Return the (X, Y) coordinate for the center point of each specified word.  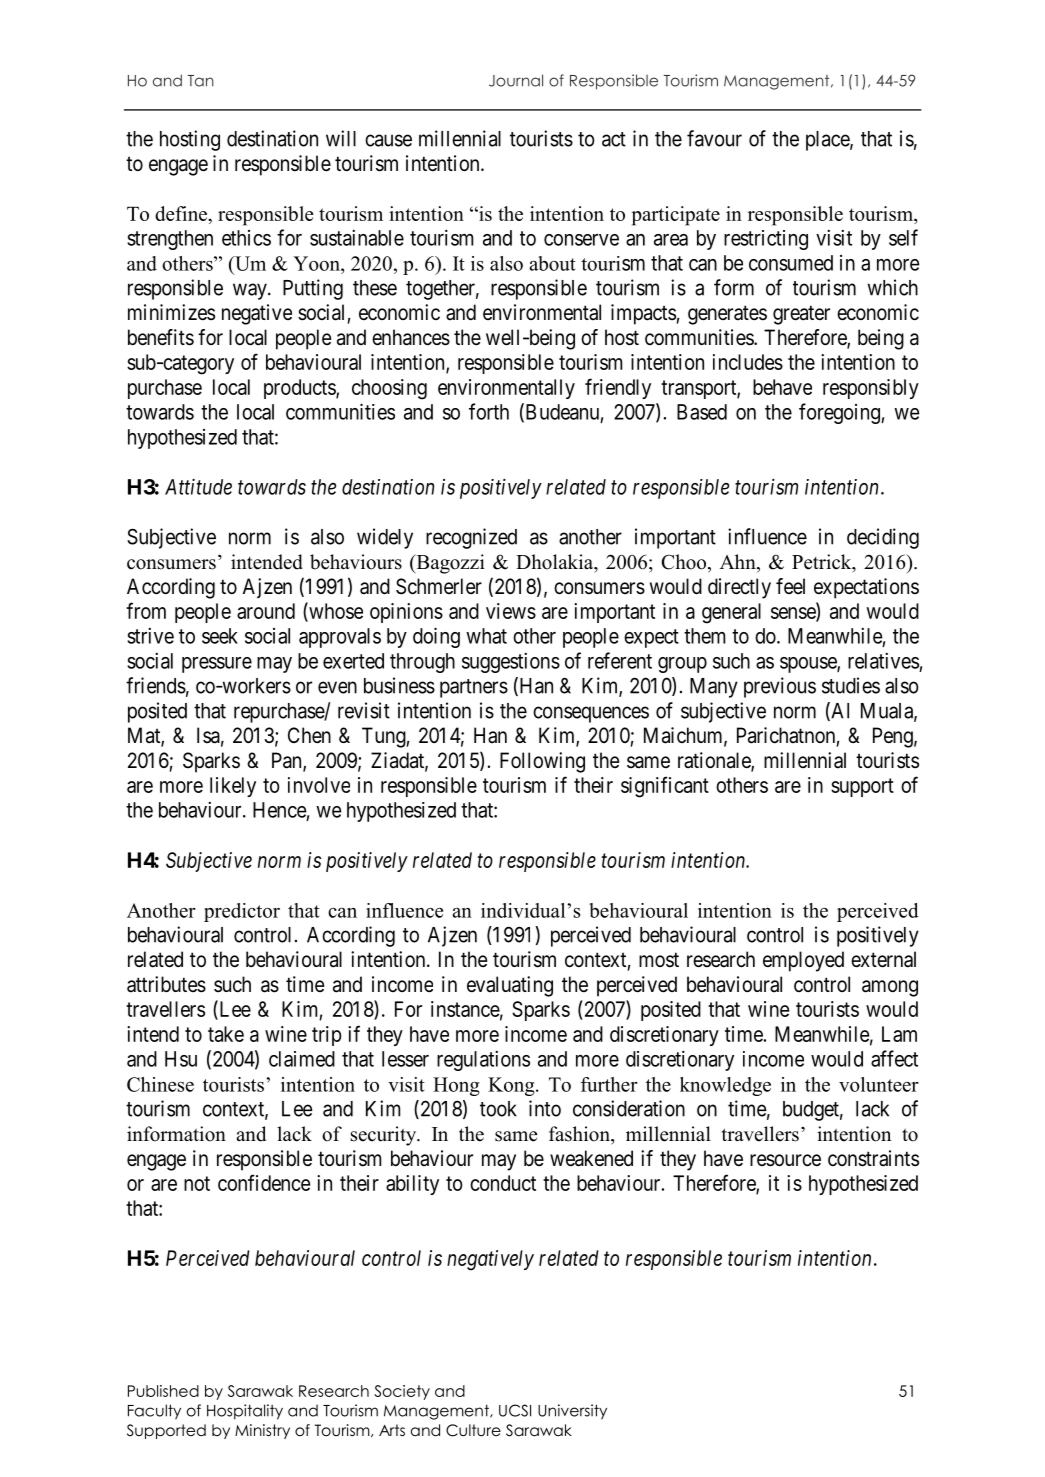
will (341, 138)
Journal (516, 80)
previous (780, 687)
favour (714, 138)
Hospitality (245, 1412)
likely (233, 787)
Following (542, 762)
